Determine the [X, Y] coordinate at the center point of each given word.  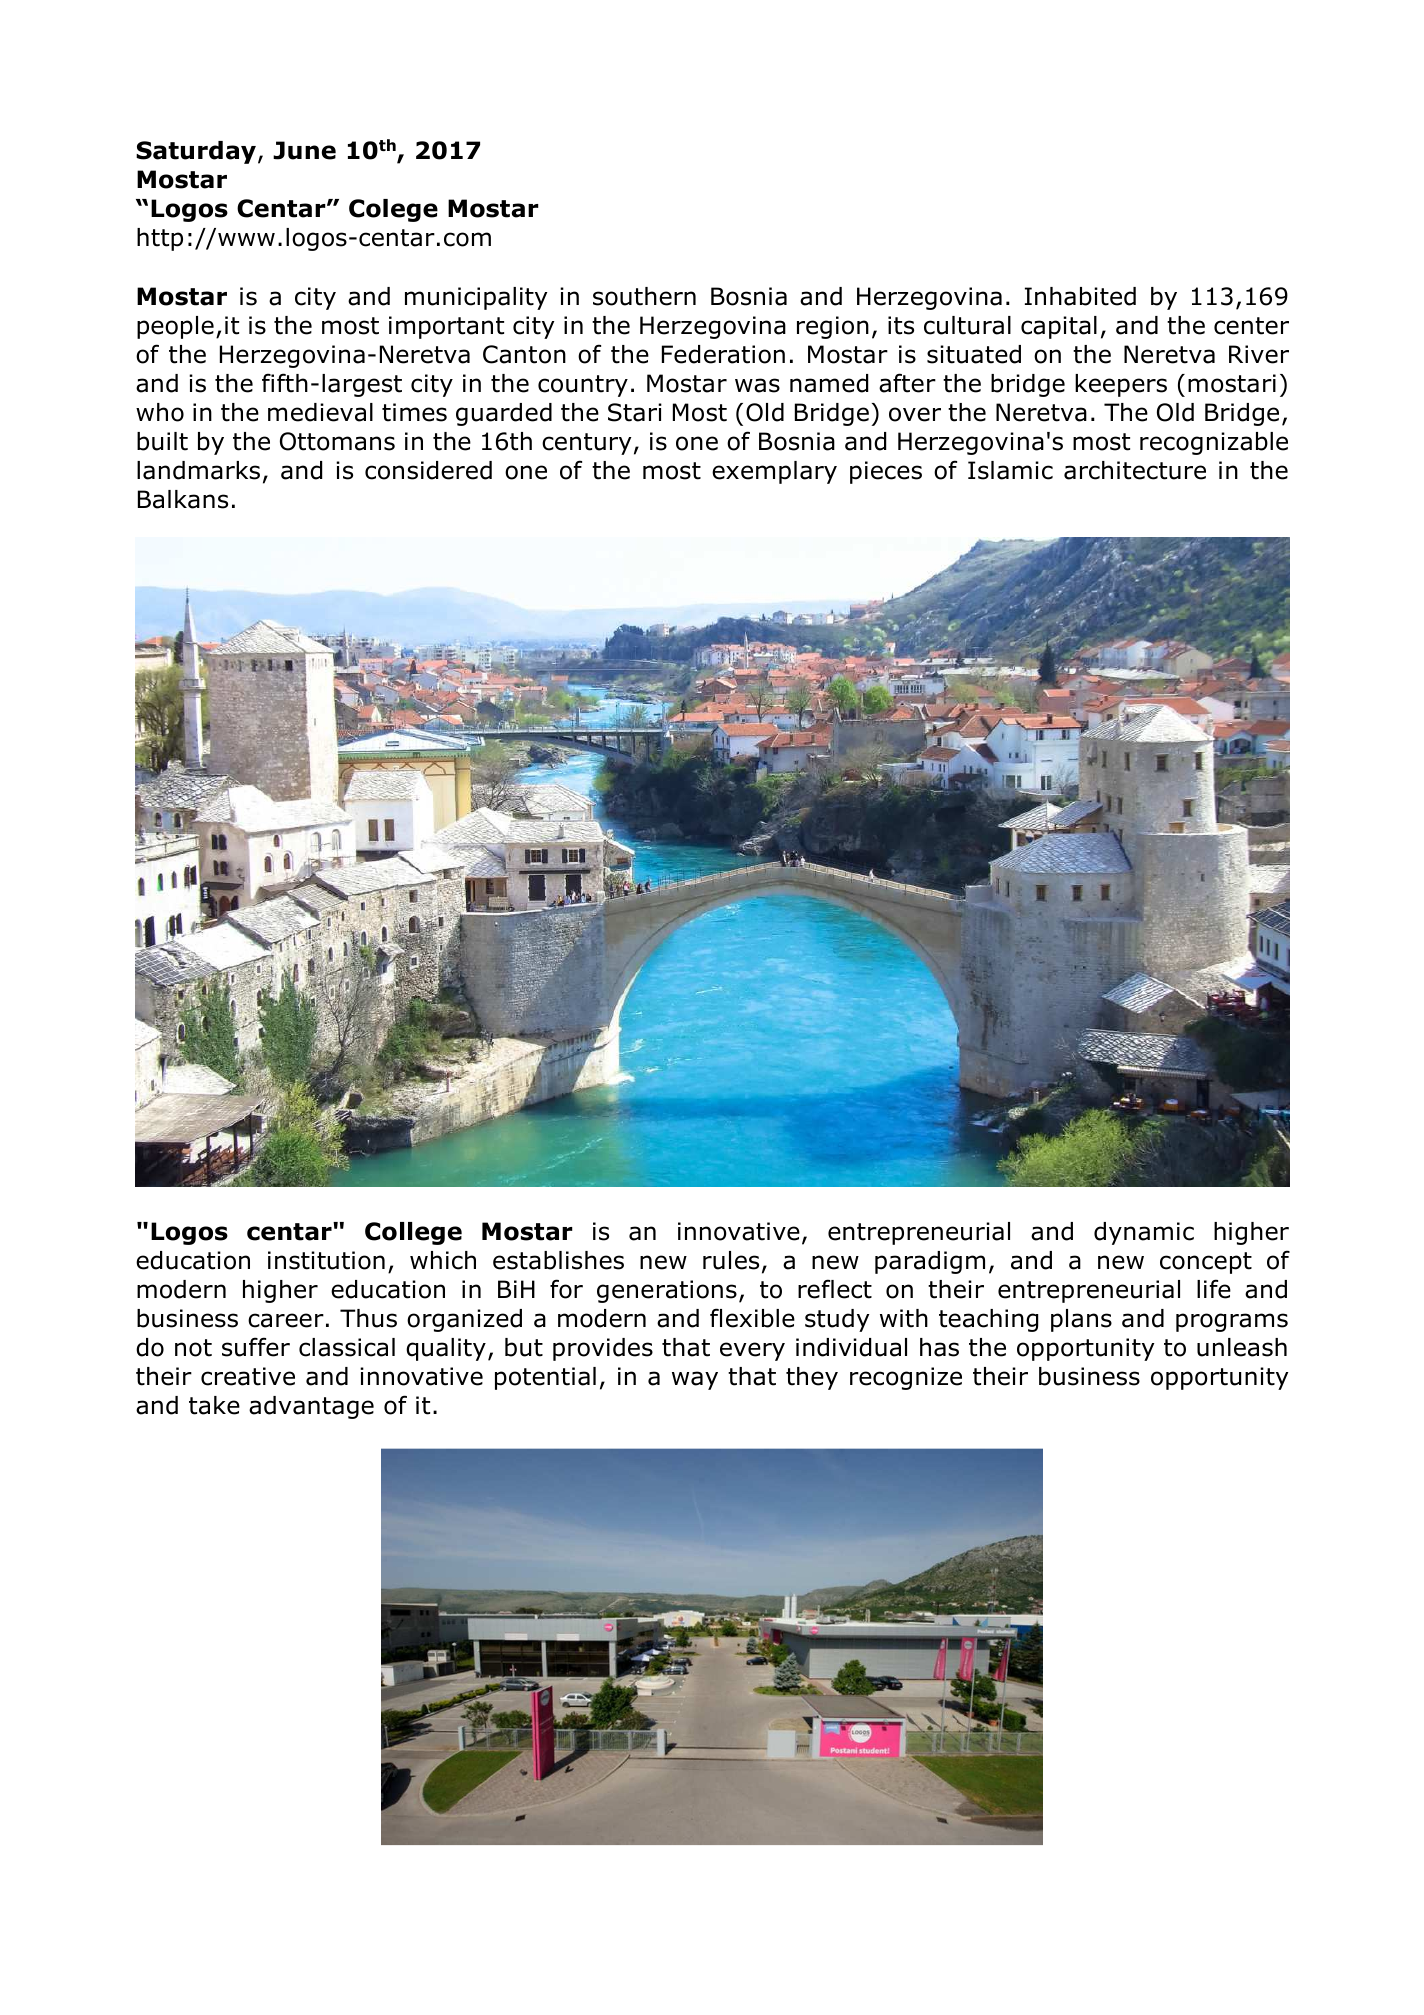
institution [326, 1260]
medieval [320, 412]
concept [1206, 1263]
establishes [558, 1260]
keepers [1121, 385]
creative [248, 1376]
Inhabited [1080, 296]
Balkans [183, 499]
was [757, 385]
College [413, 1233]
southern [644, 296]
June [304, 150]
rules [731, 1260]
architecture [1135, 470]
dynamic [1144, 1233]
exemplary [774, 472]
